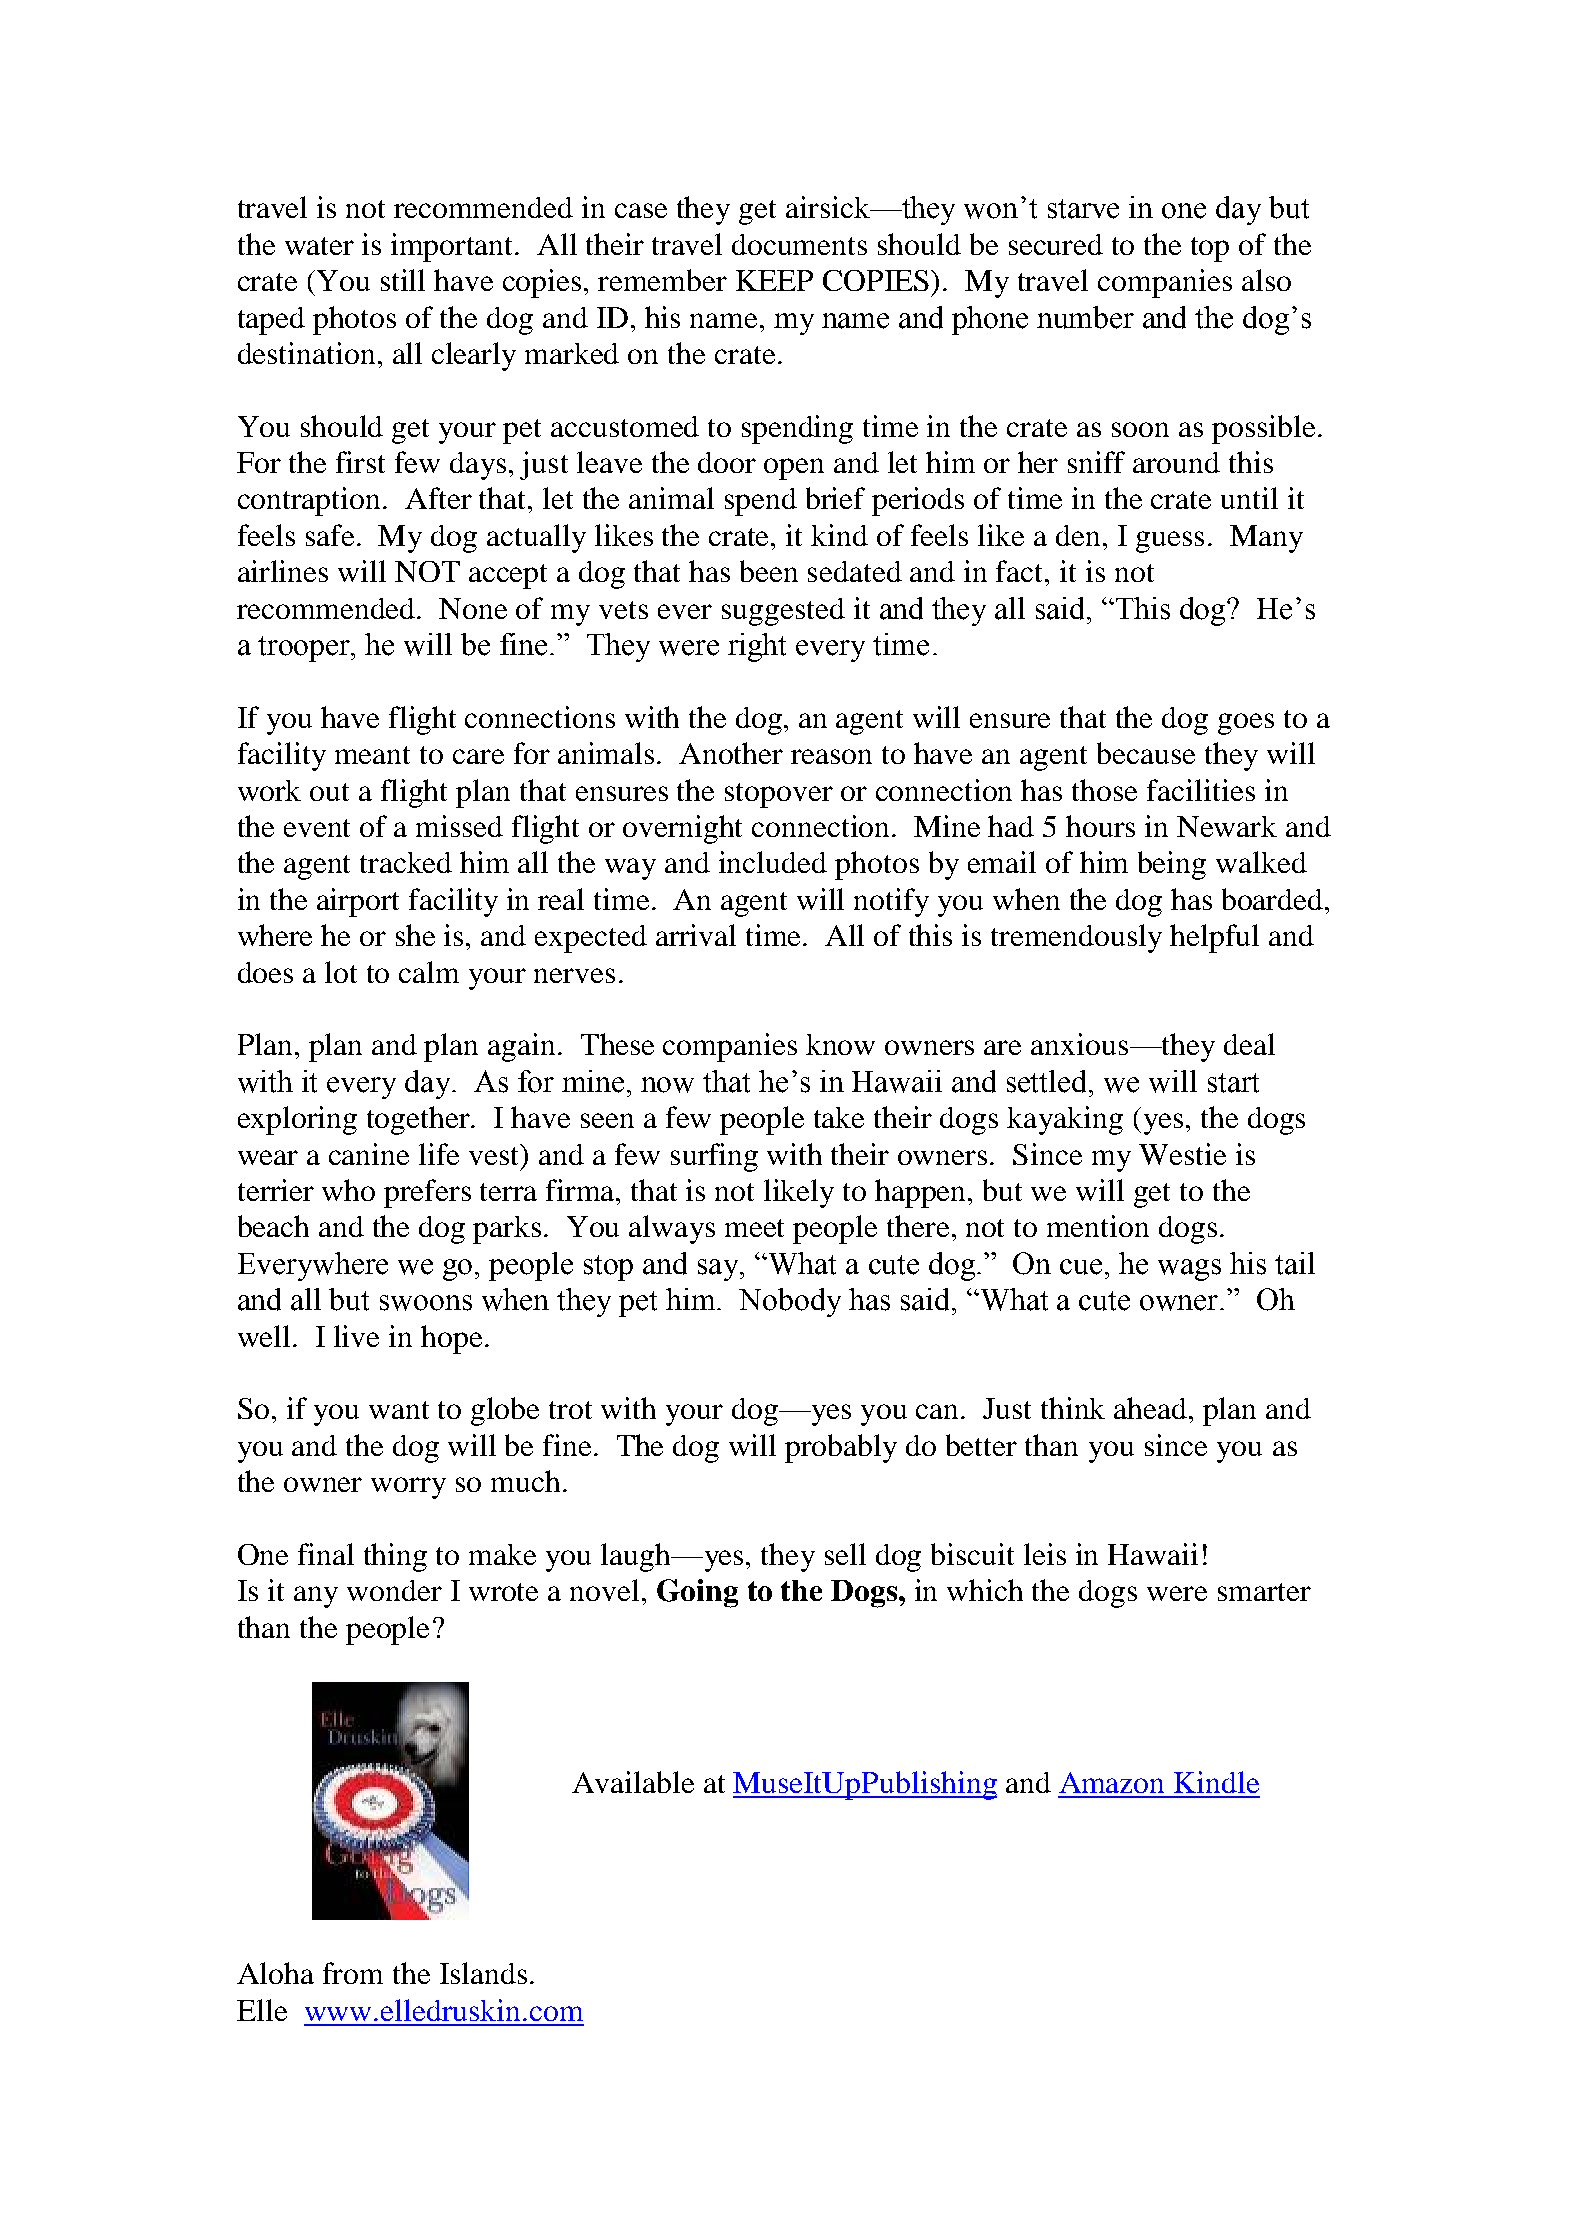 This page has width=1570, height=2220. What do you see at coordinates (1266, 280) in the page?
I see `also` at bounding box center [1266, 280].
